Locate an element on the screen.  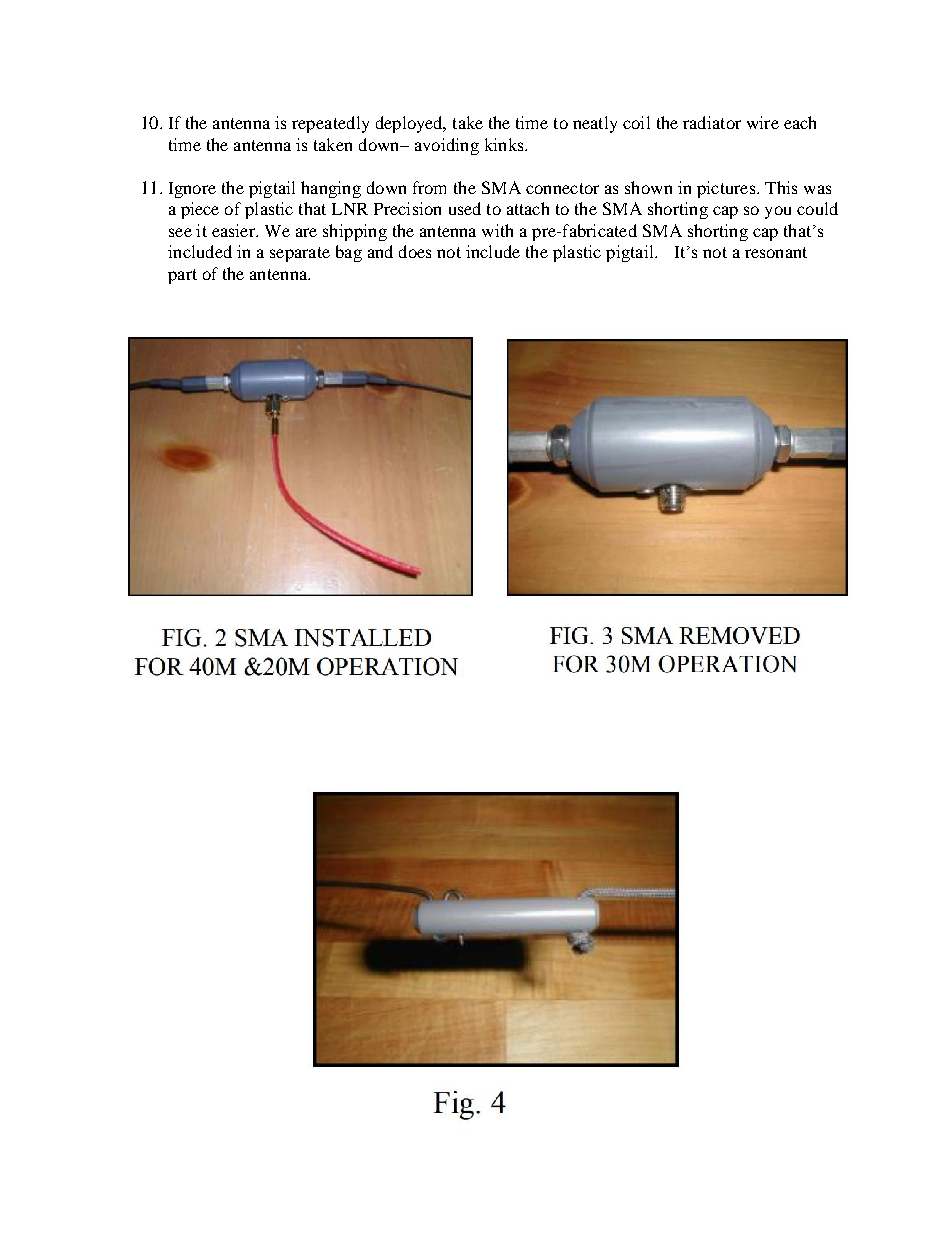
with is located at coordinates (497, 230).
